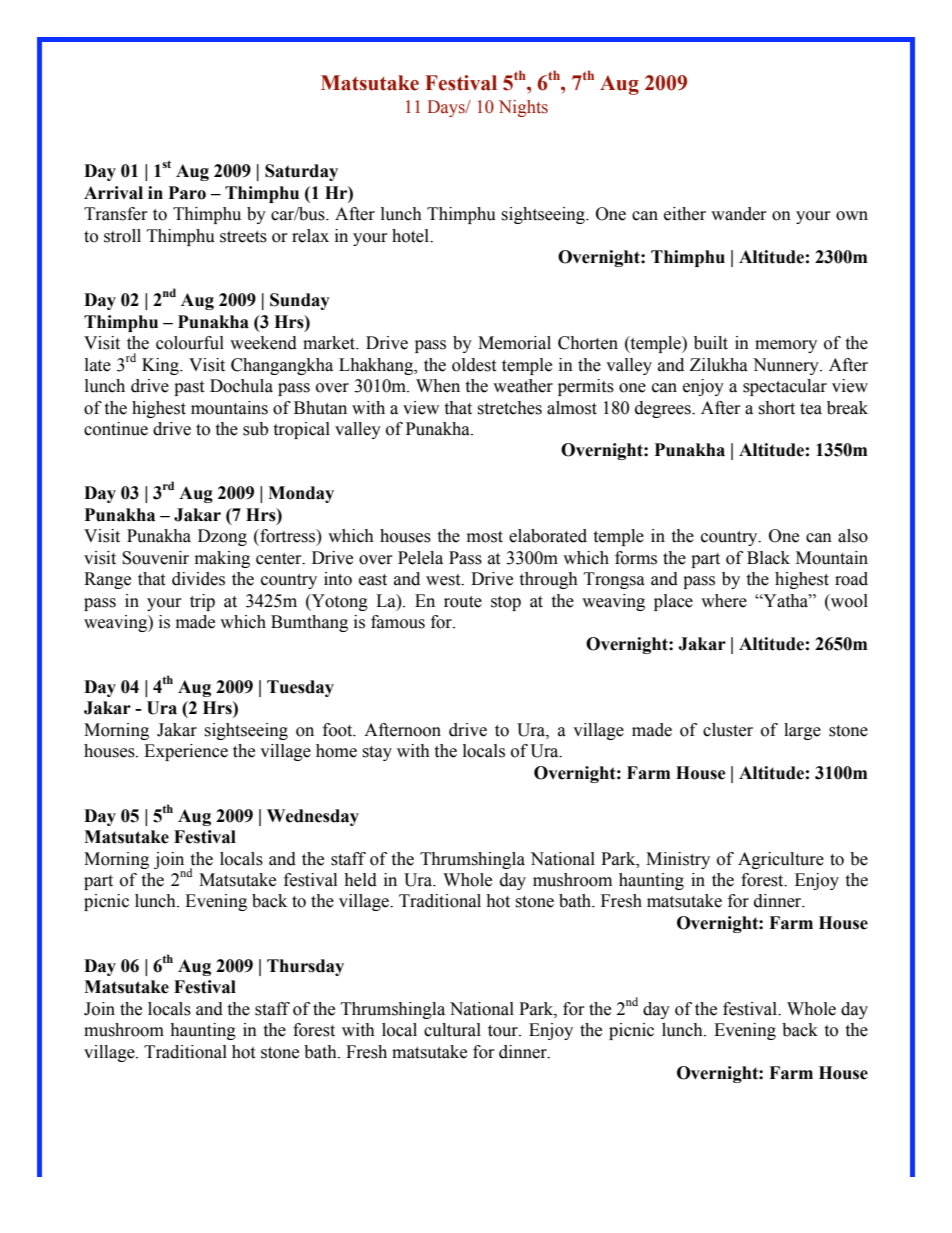  I want to click on cultural, so click(452, 1030).
